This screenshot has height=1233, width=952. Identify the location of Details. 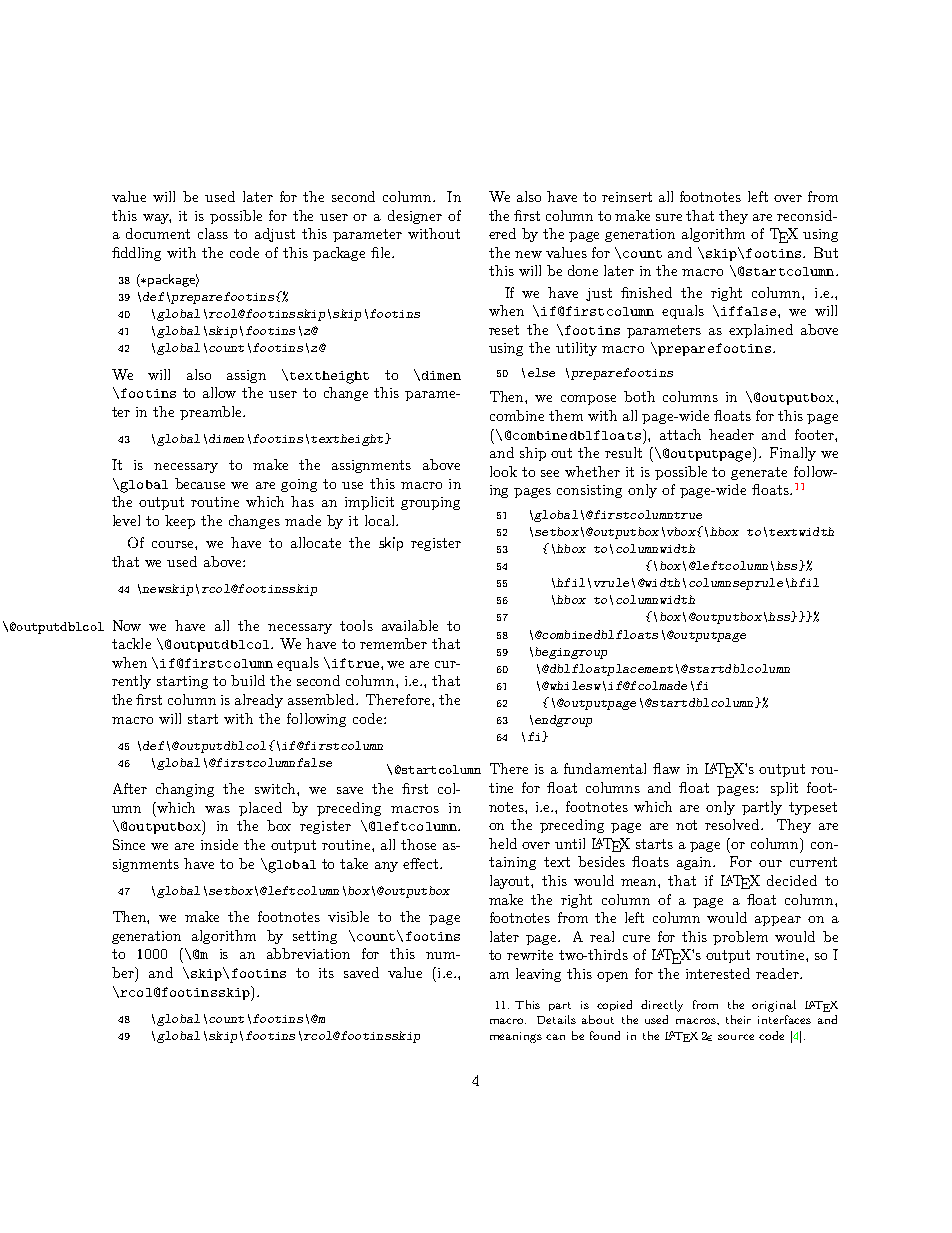
(556, 1019).
